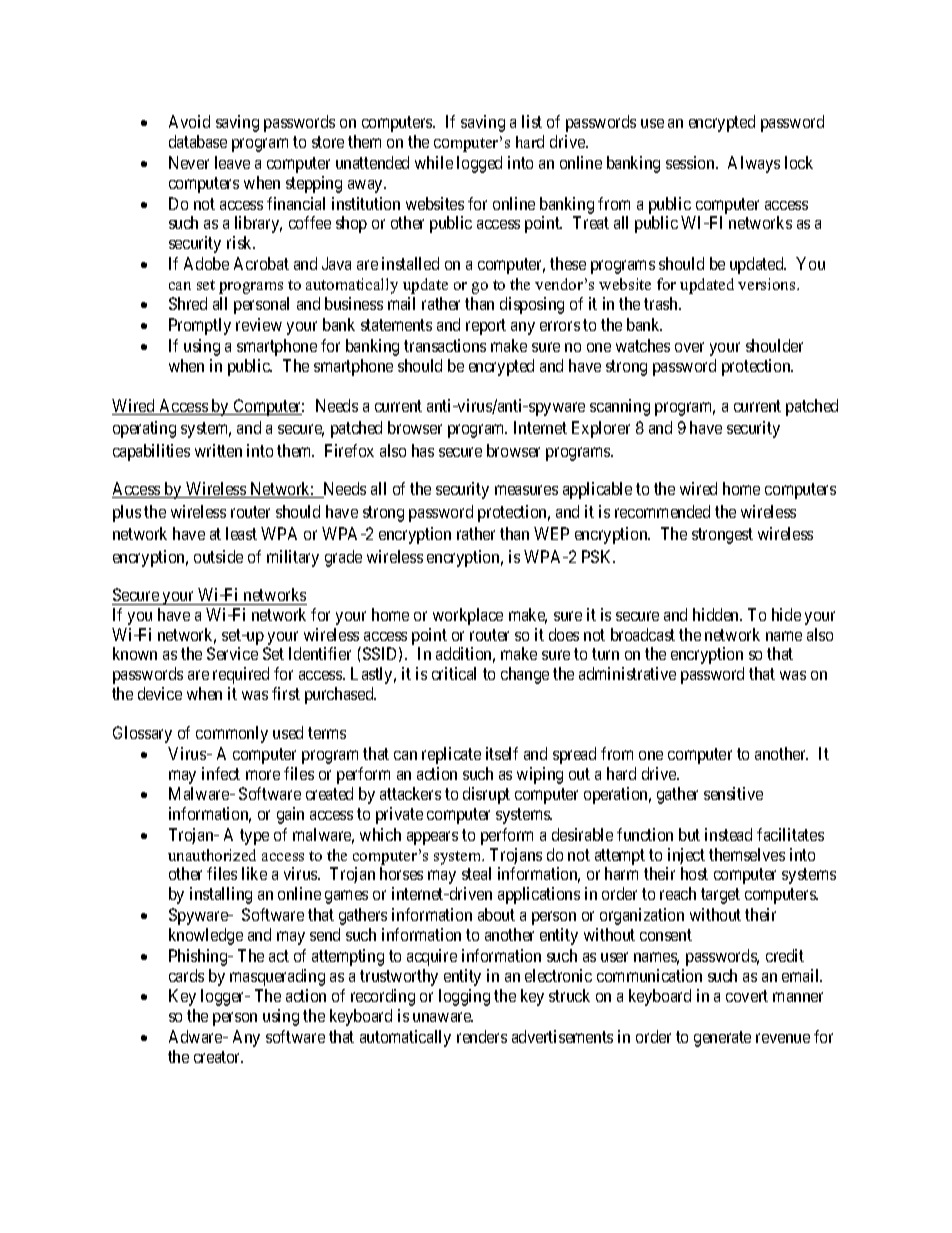  Describe the element at coordinates (620, 407) in the page. I see `scanning` at that location.
